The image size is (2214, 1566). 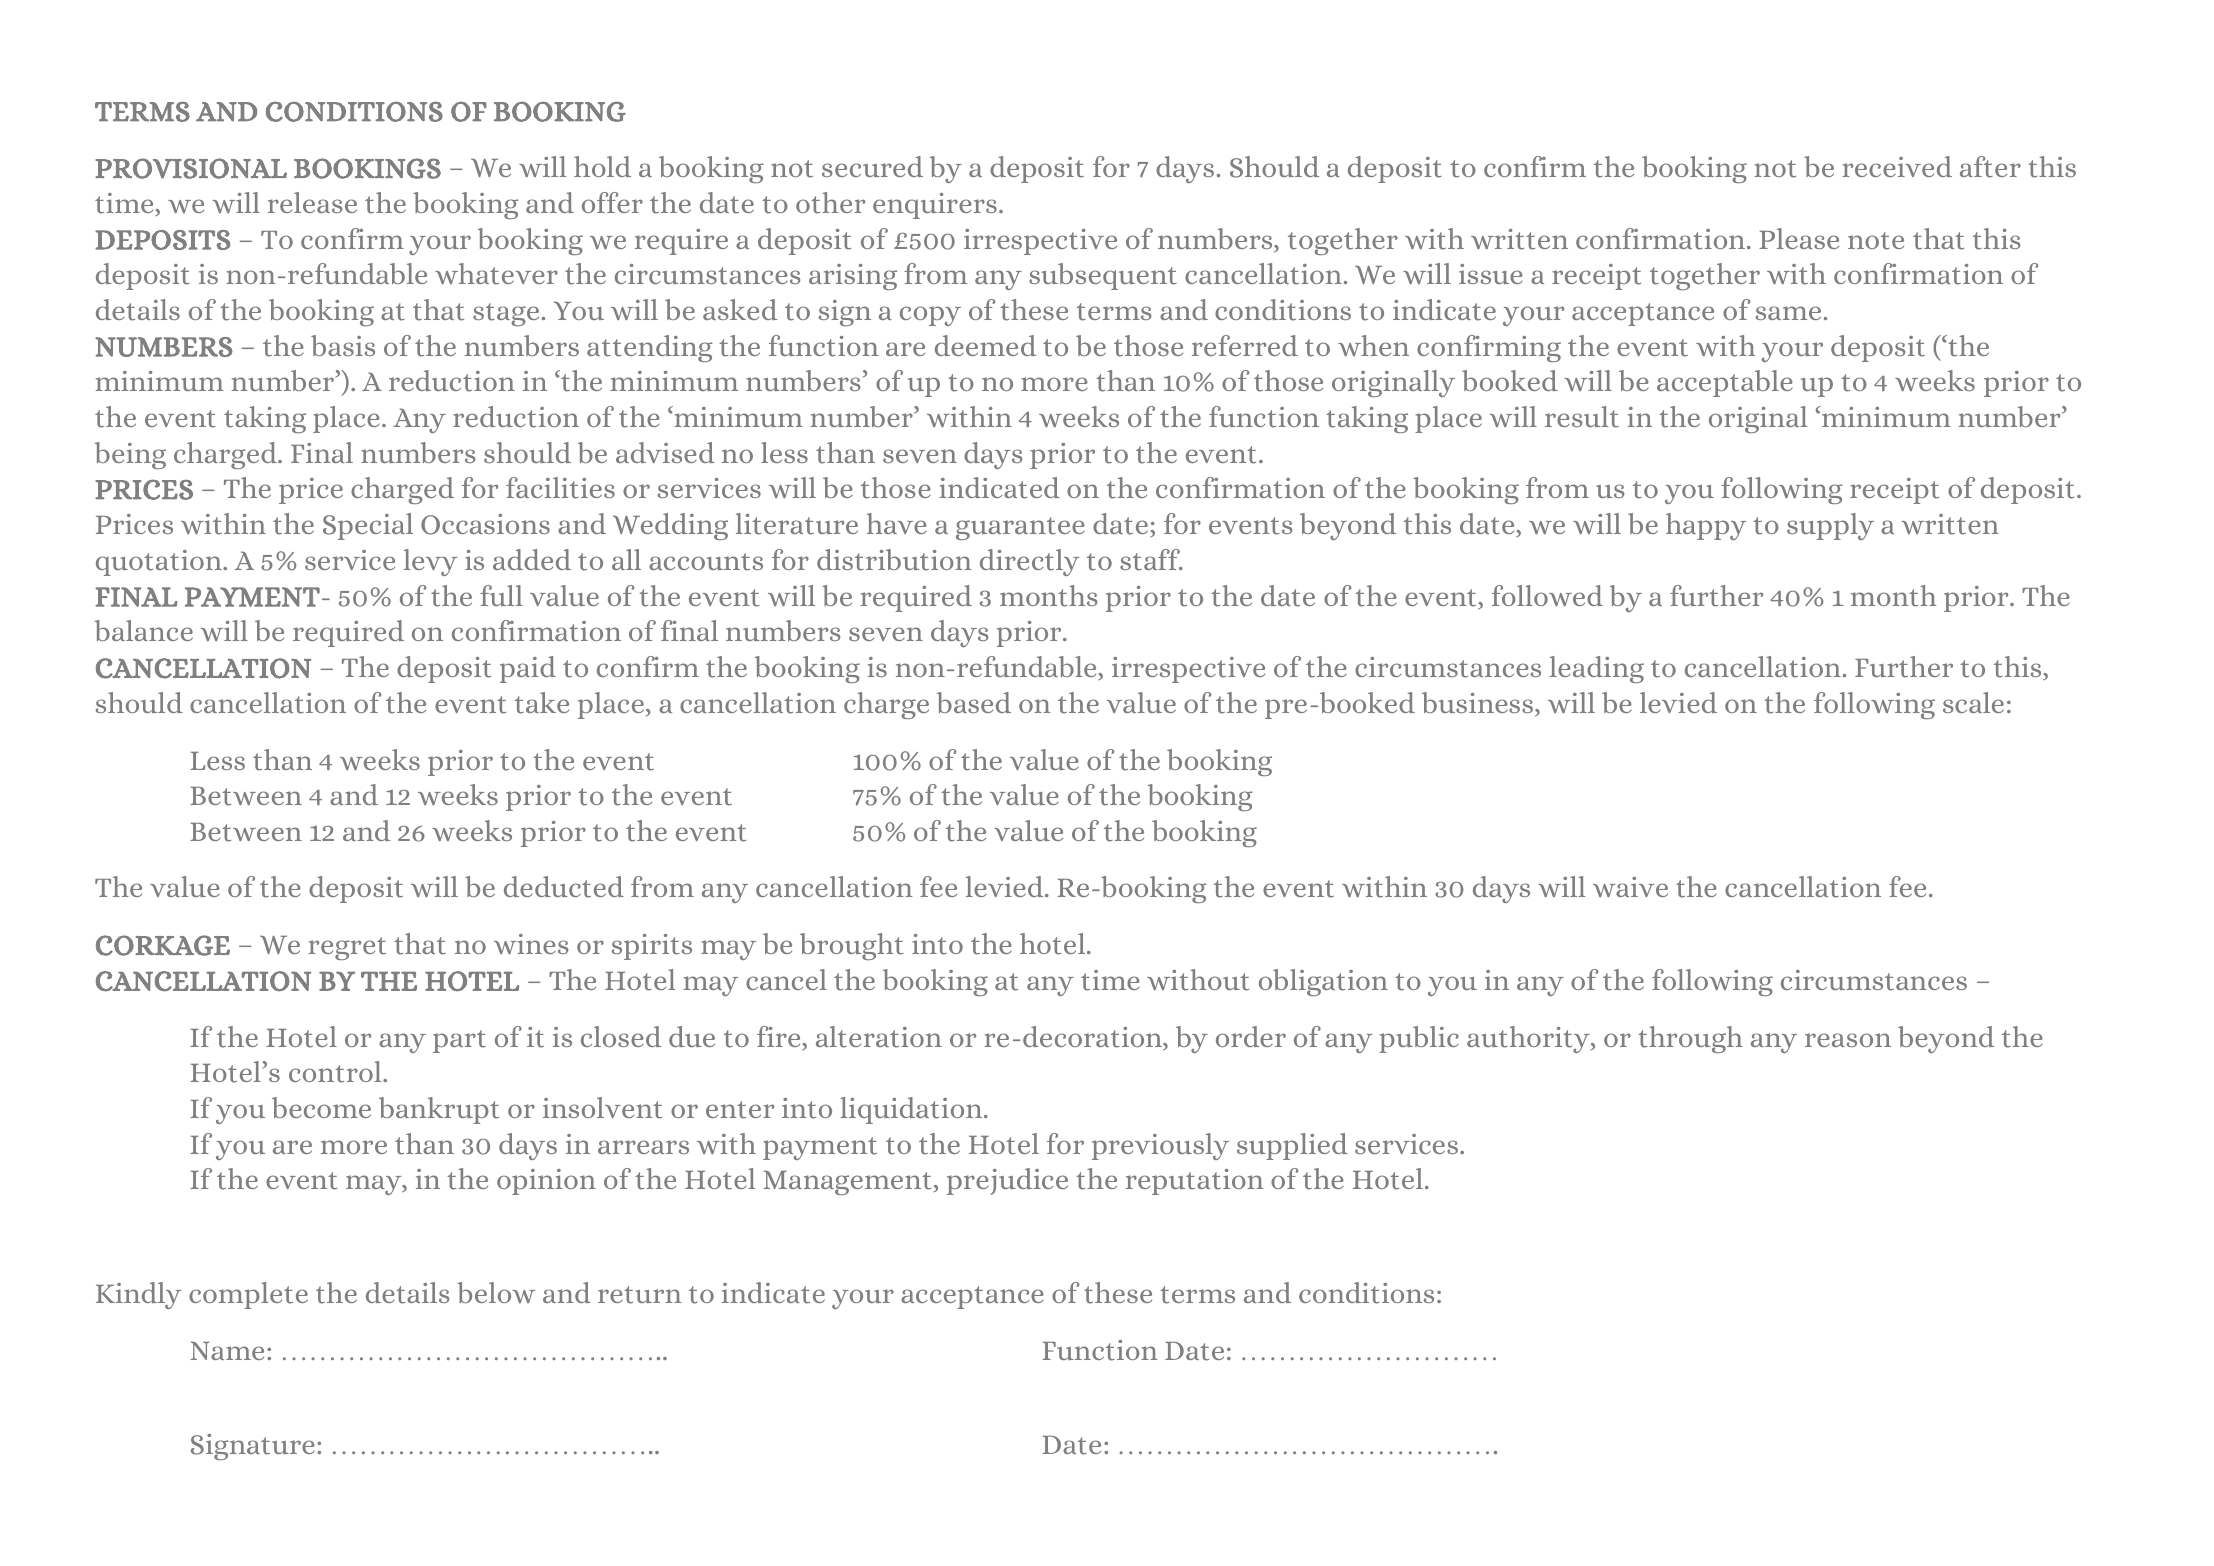 I want to click on prejudice, so click(x=1007, y=1181).
